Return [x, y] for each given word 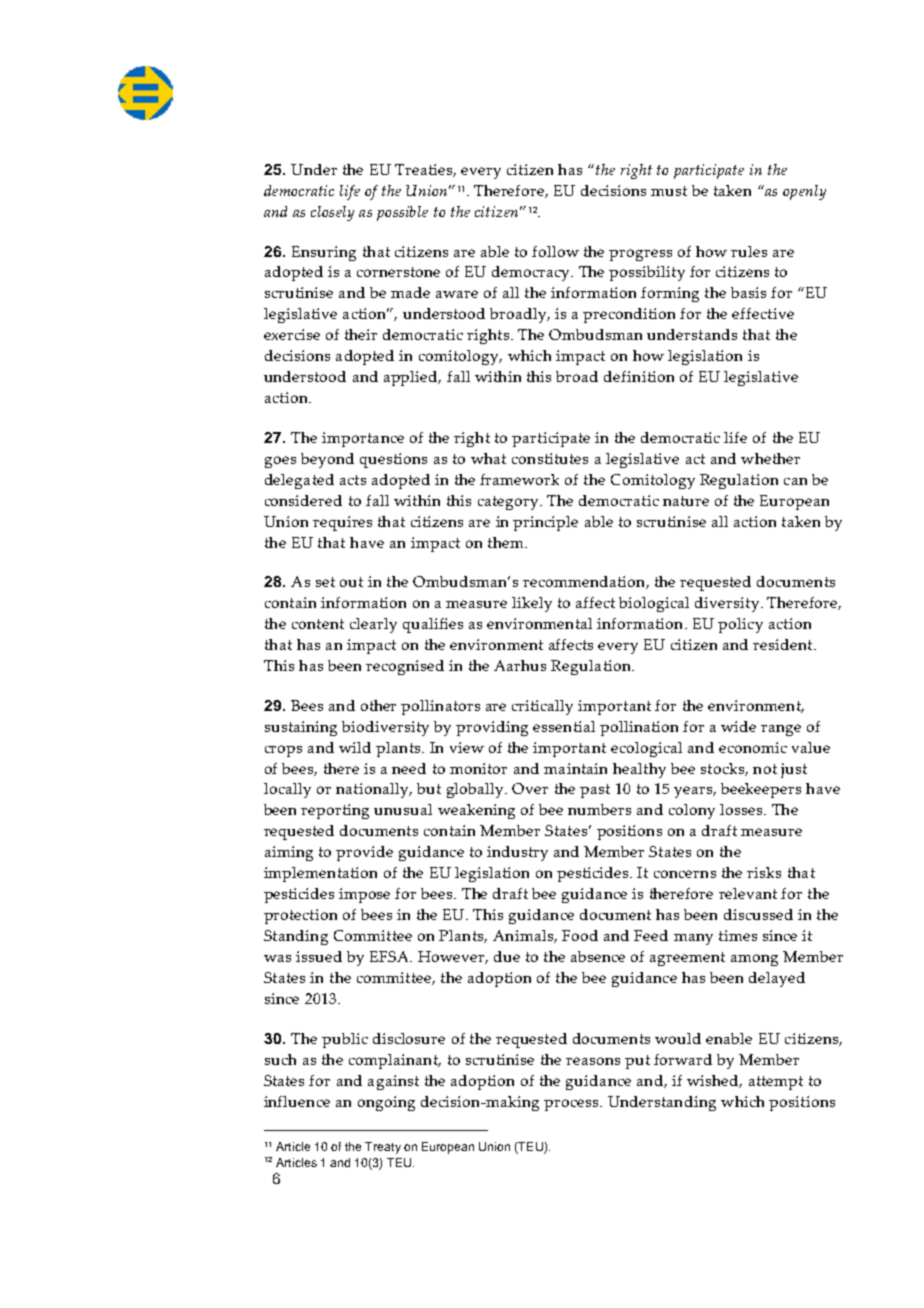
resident [784, 644]
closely [332, 213]
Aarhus [520, 665]
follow [555, 251]
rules [749, 251]
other [378, 705]
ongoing [386, 1103]
